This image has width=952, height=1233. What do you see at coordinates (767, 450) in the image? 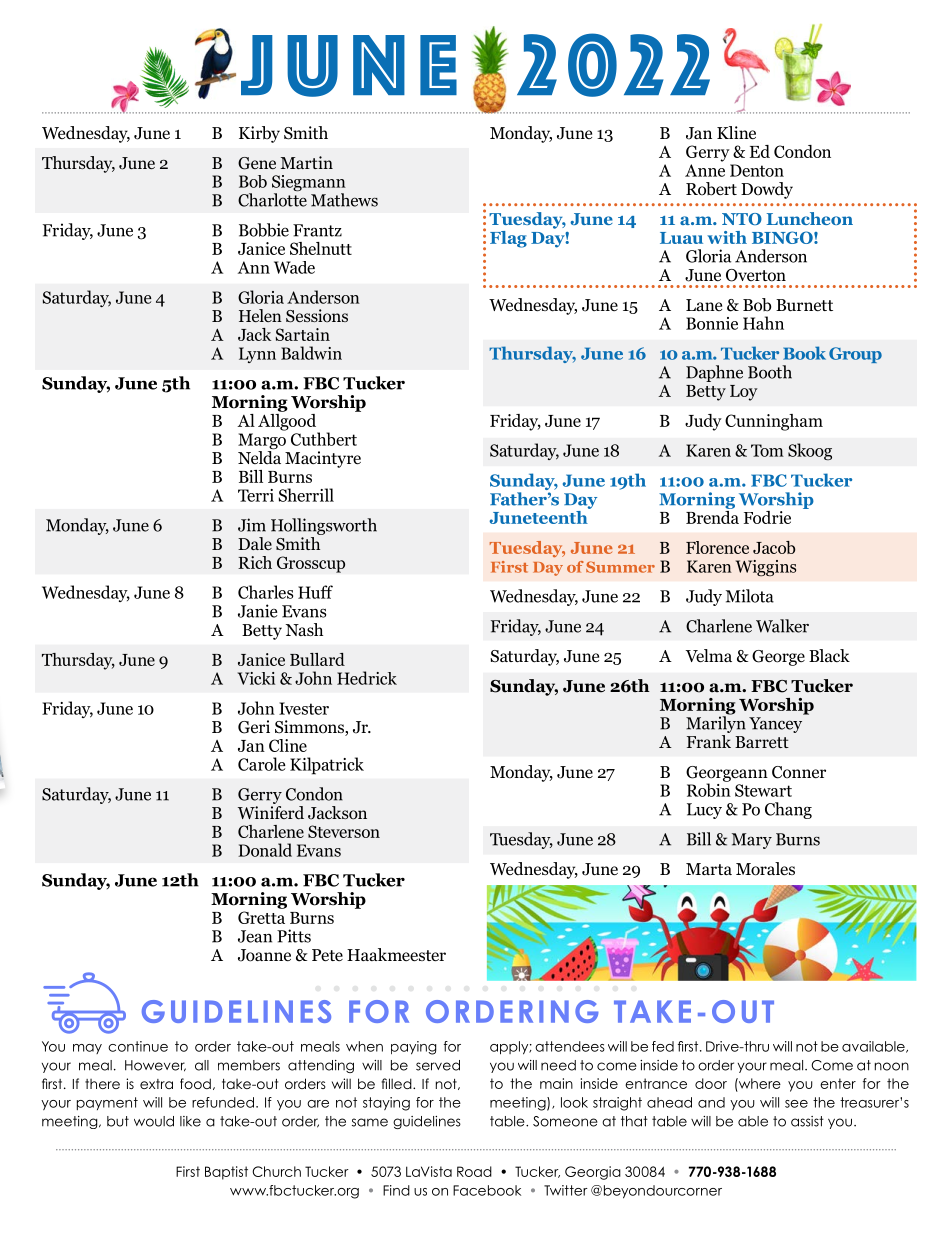
I see `Tom` at bounding box center [767, 450].
